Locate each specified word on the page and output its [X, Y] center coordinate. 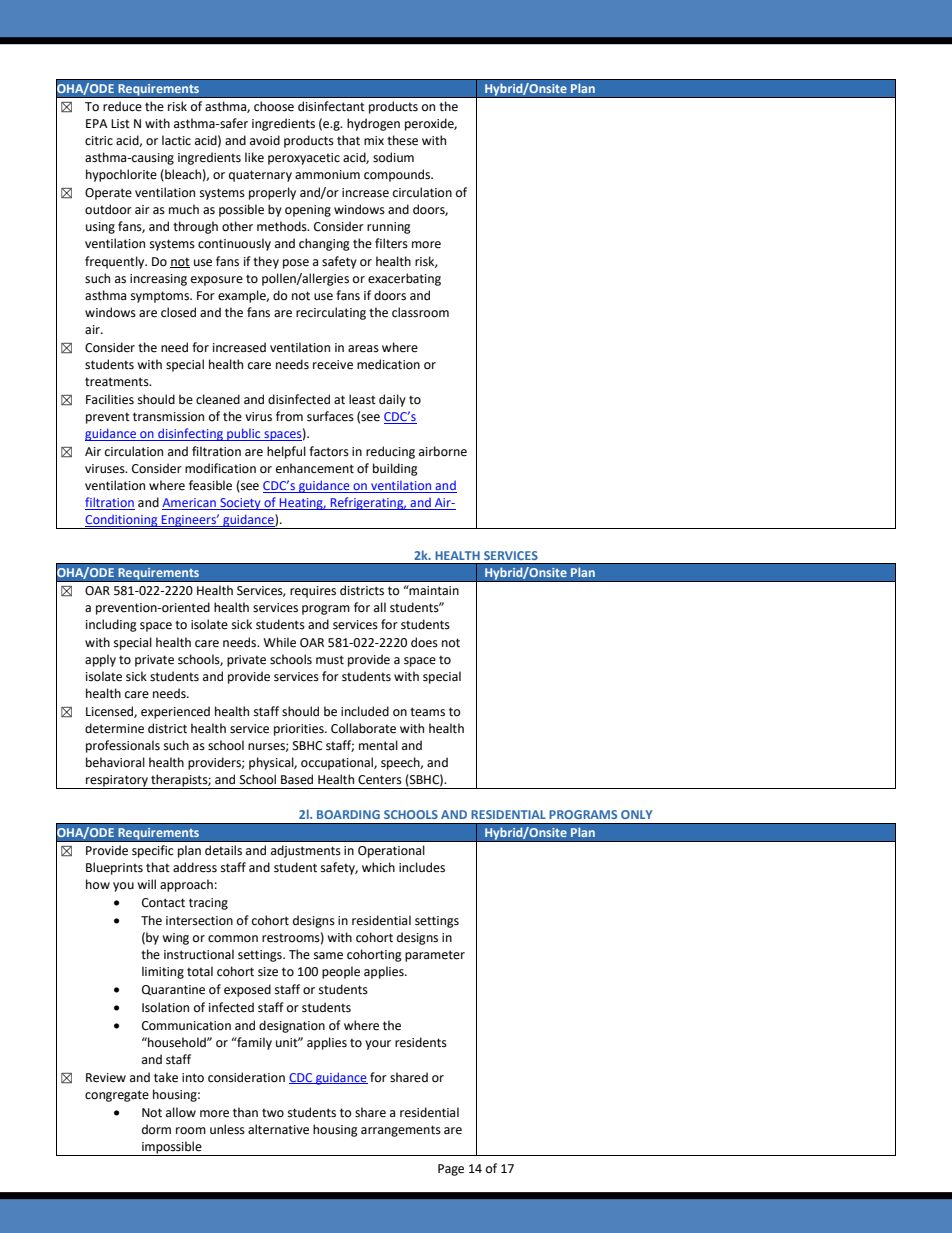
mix [374, 140]
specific [152, 851]
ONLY [636, 814]
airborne [443, 451]
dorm [156, 1129]
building [395, 469]
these [402, 140]
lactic [176, 140]
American [190, 504]
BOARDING [348, 814]
